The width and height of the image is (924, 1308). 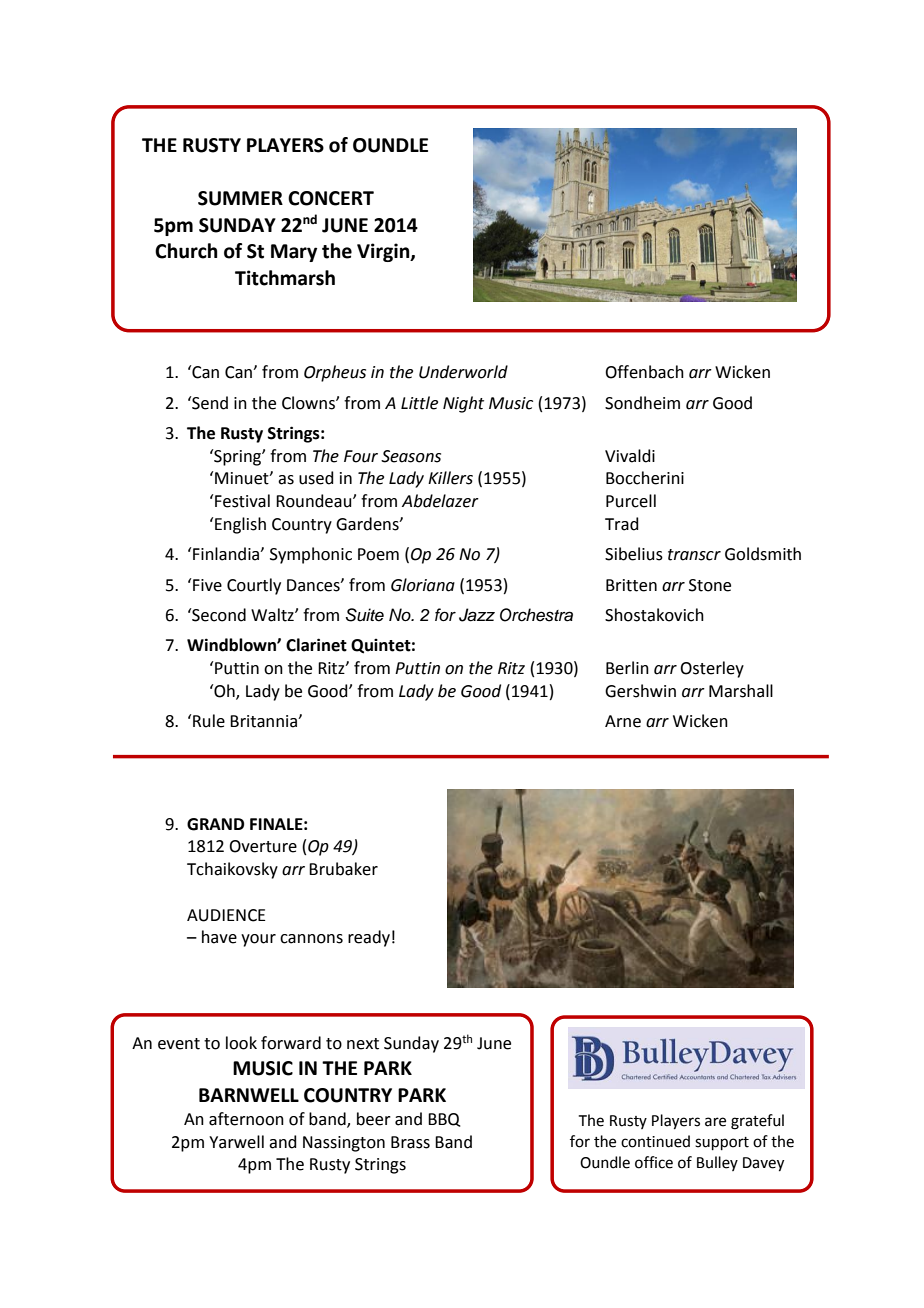 I want to click on afternoon, so click(x=246, y=1119).
